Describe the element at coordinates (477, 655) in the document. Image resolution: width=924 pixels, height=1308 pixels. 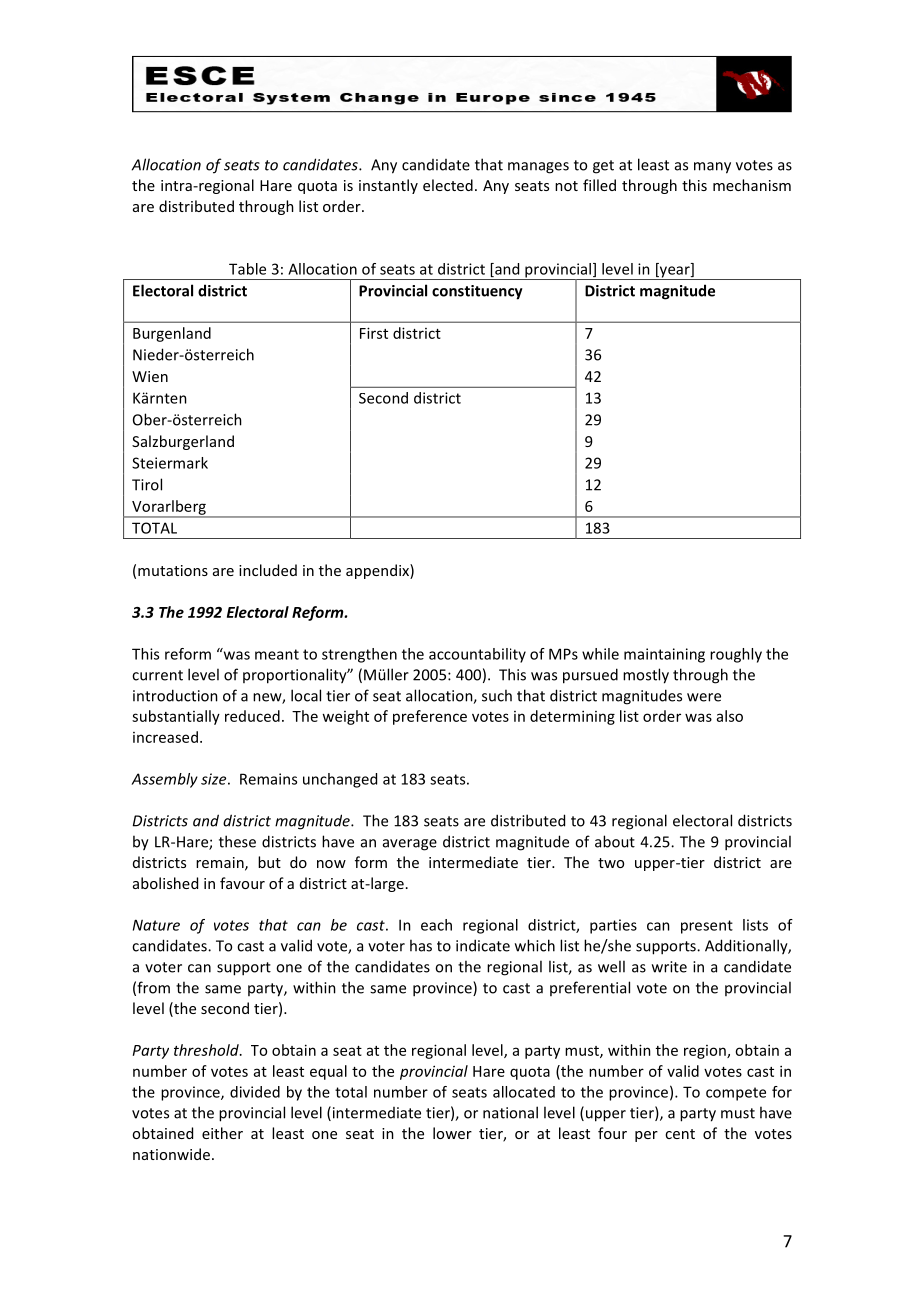
I see `accountability` at that location.
